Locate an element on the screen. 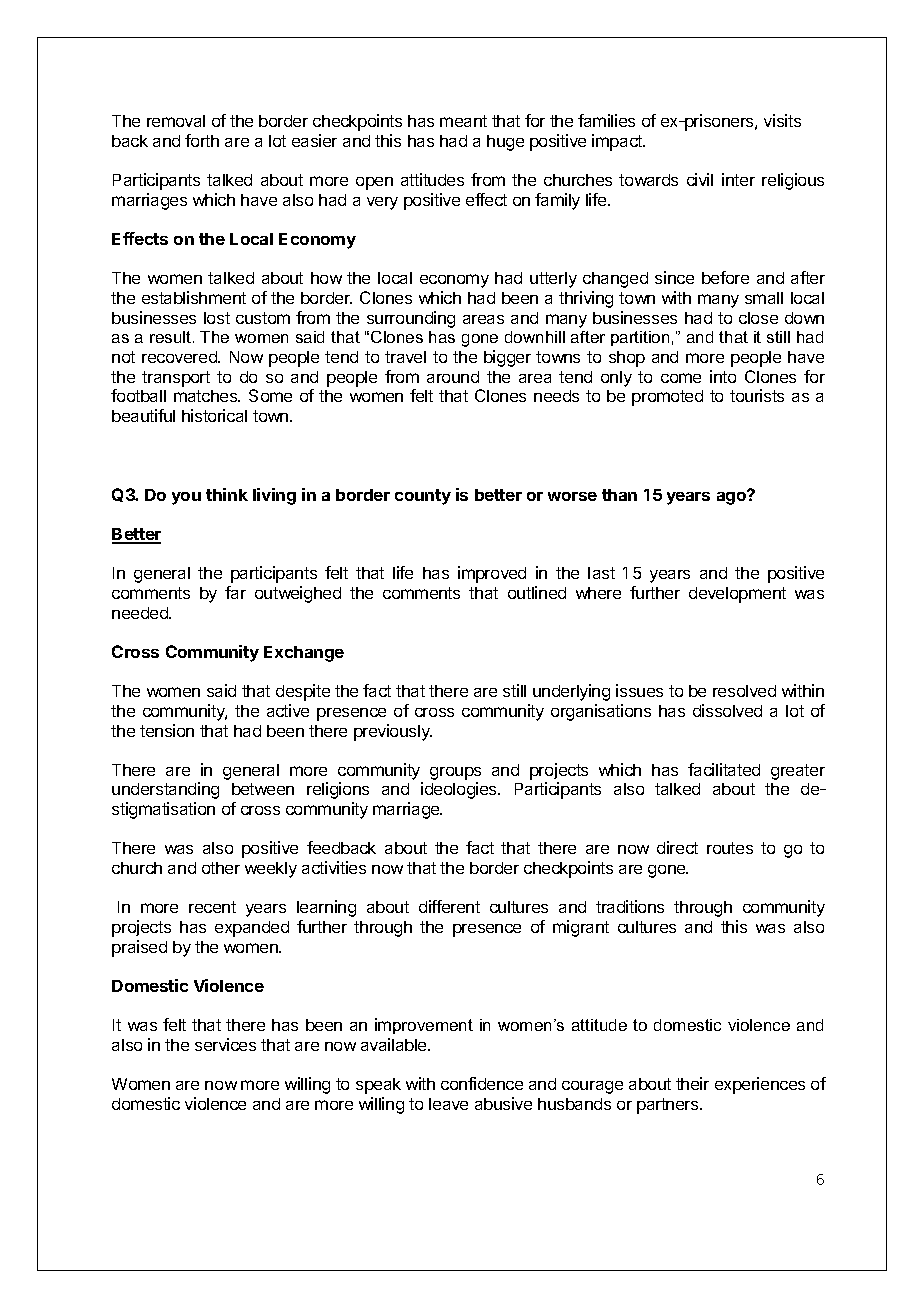  surrounding is located at coordinates (411, 319).
